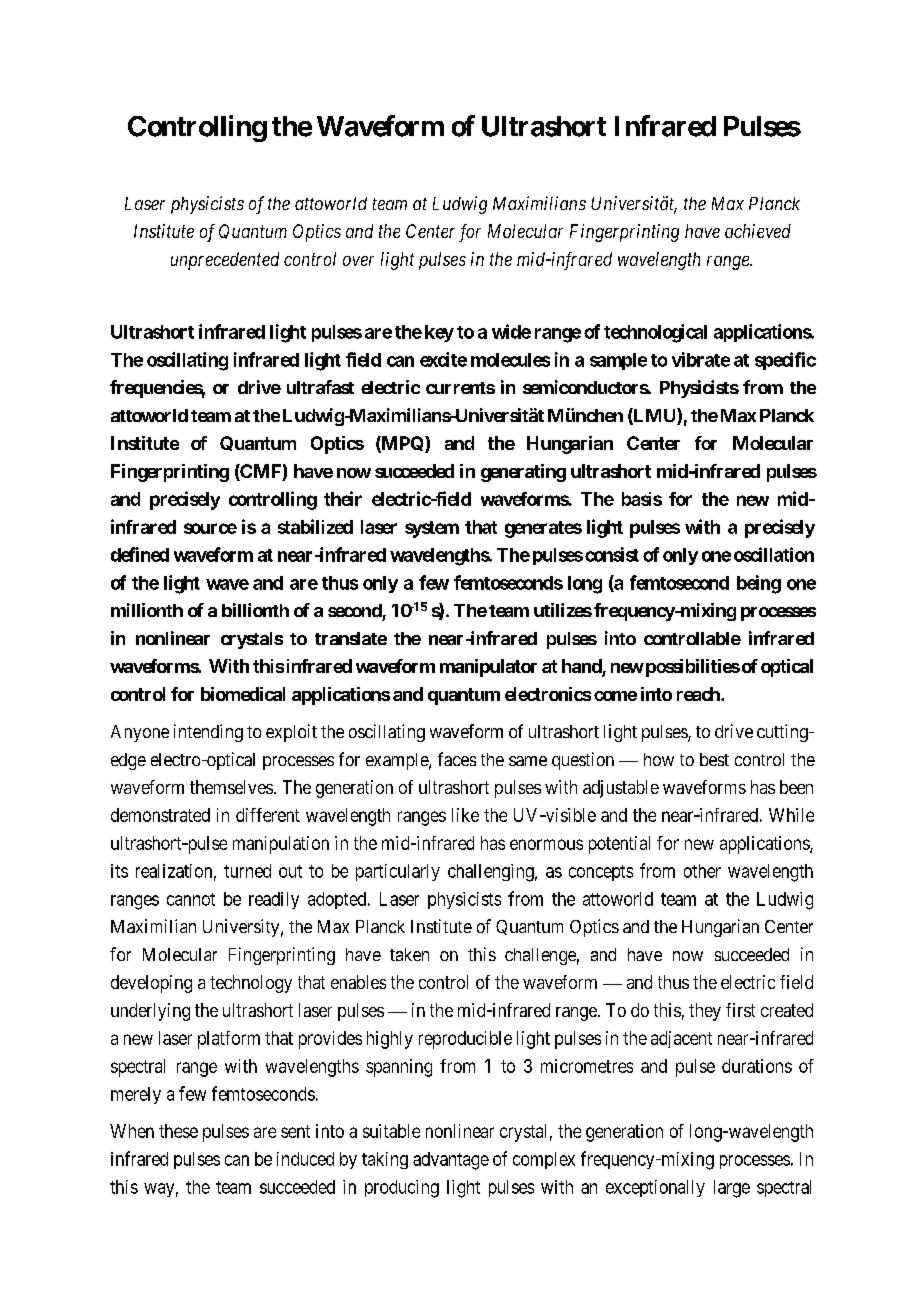  Describe the element at coordinates (774, 554) in the page. I see `oscillation` at that location.
